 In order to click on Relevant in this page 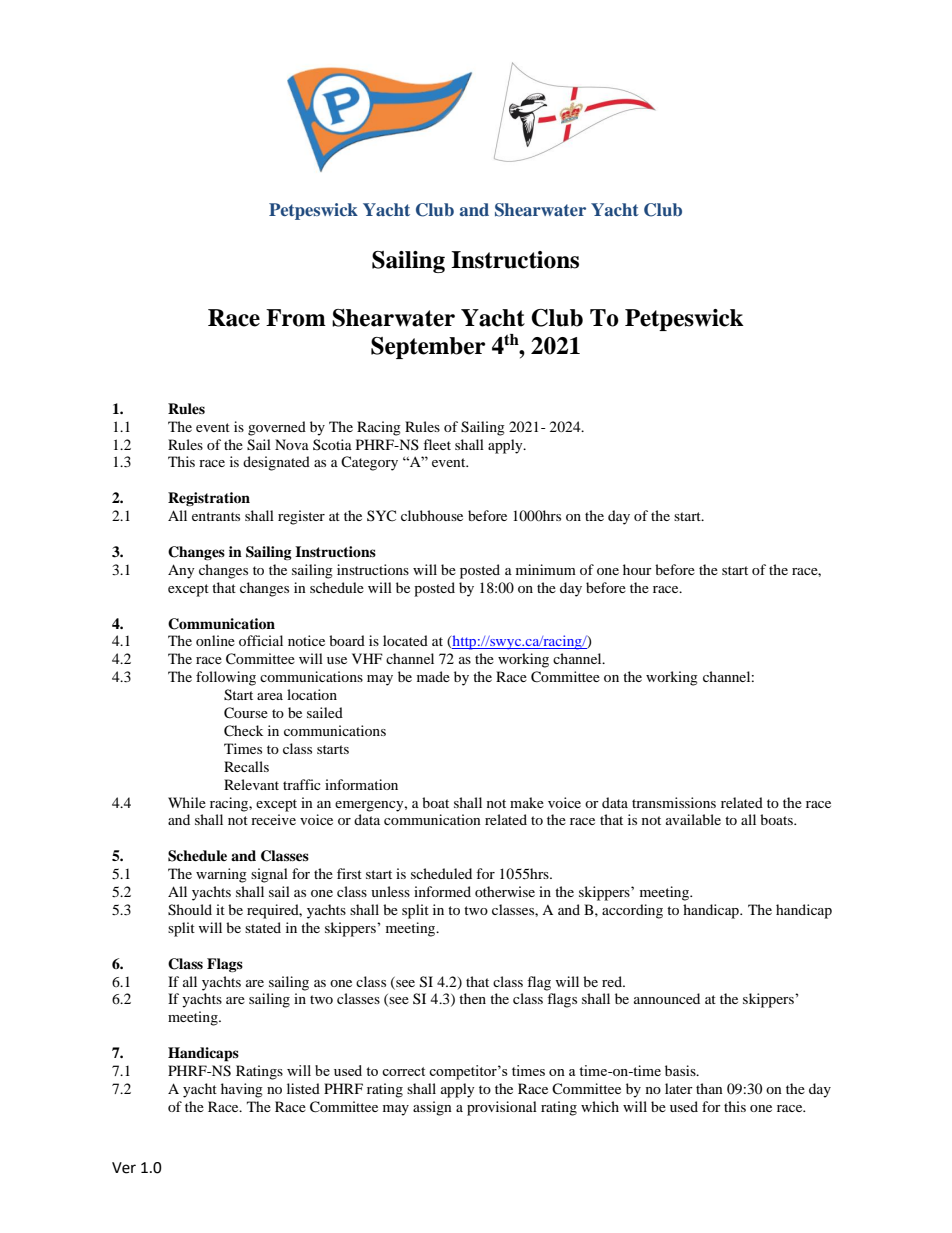, I will do `click(251, 784)`.
